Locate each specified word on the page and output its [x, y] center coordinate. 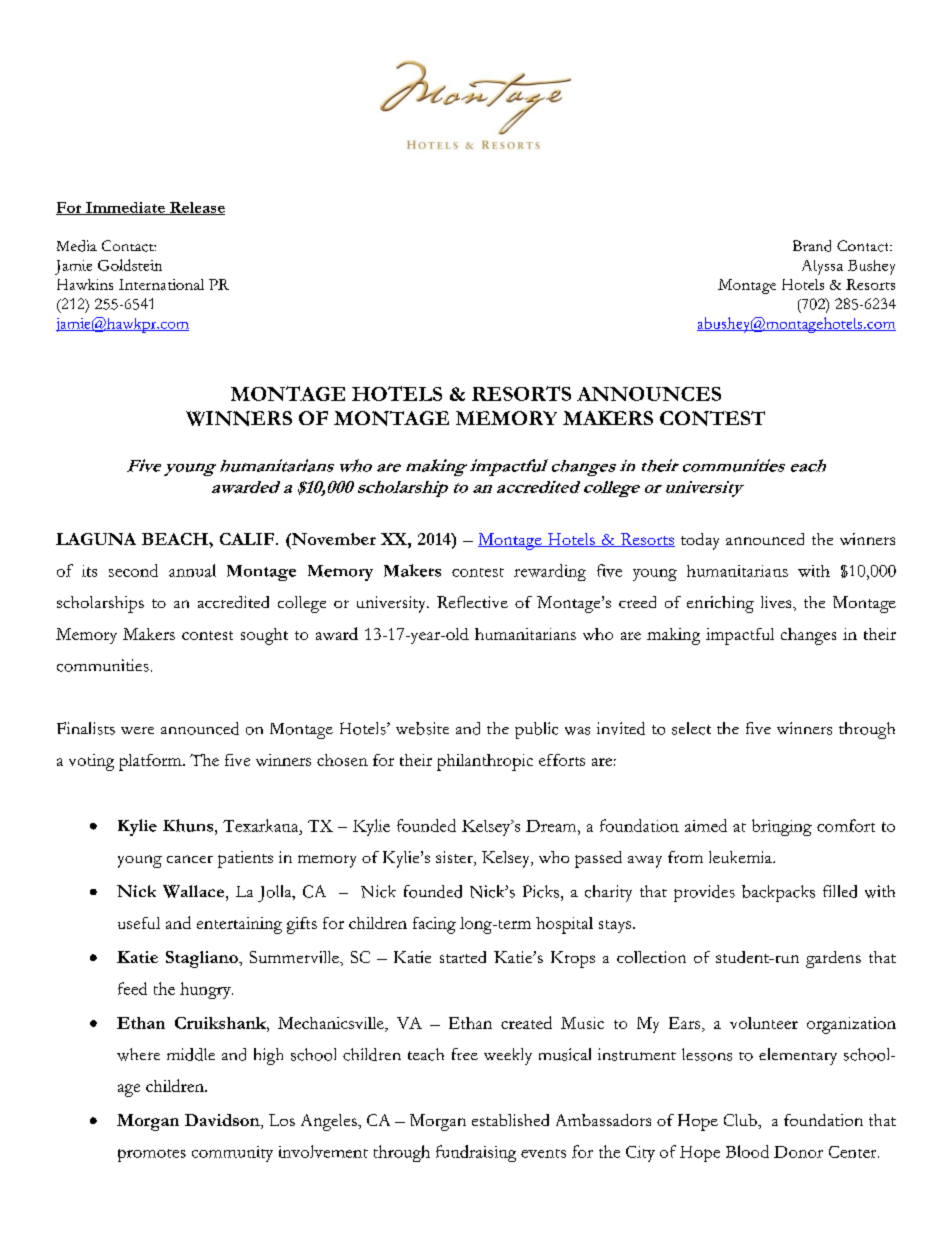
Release [196, 208]
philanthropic [485, 762]
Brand [812, 246]
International [161, 284]
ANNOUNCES [649, 394]
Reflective [472, 602]
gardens [833, 959]
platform [151, 762]
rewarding [550, 572]
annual [192, 570]
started [463, 957]
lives [777, 602]
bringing [782, 827]
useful [139, 923]
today [700, 541]
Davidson [223, 1121]
